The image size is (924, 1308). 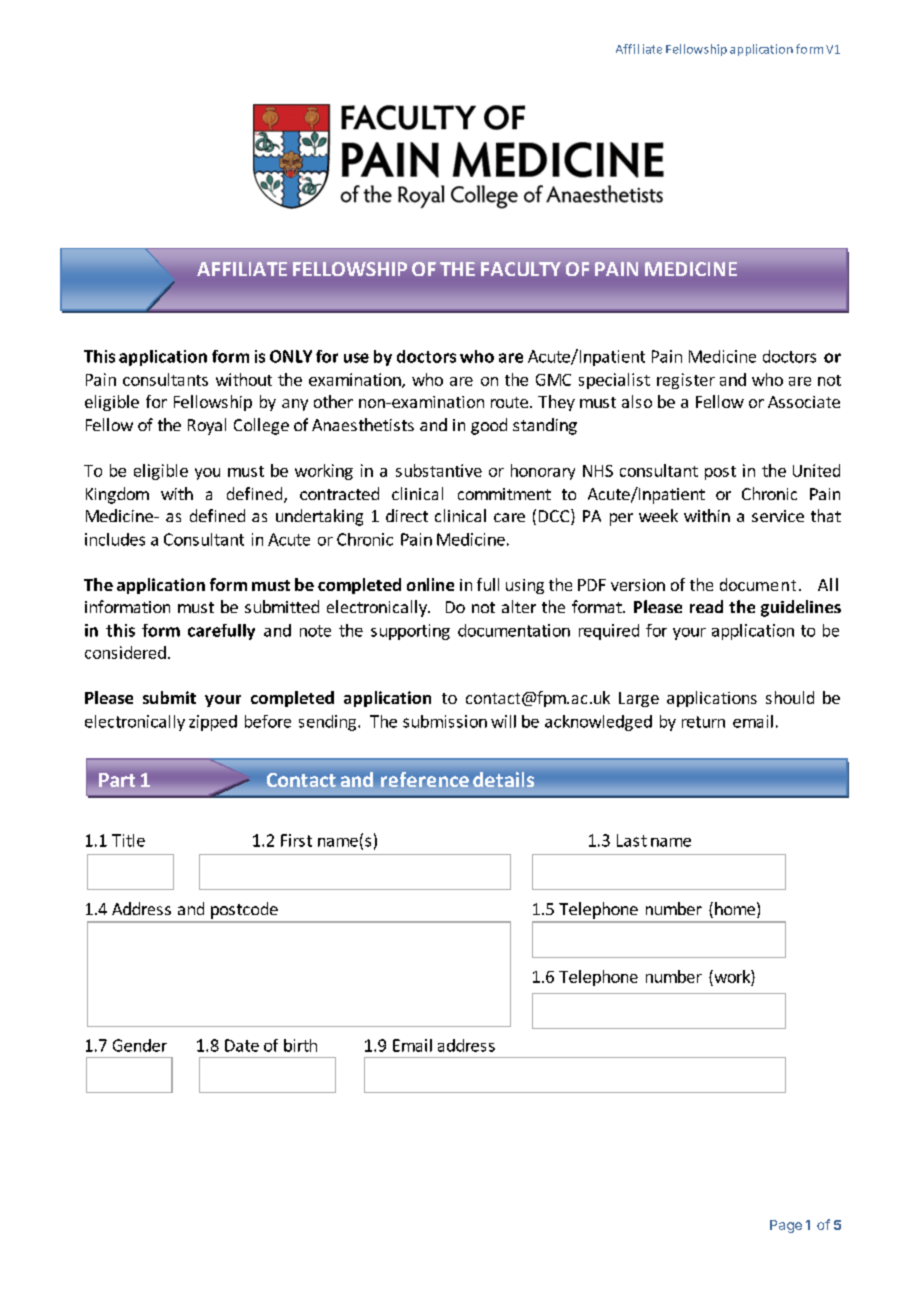 I want to click on ONLY, so click(x=291, y=356).
